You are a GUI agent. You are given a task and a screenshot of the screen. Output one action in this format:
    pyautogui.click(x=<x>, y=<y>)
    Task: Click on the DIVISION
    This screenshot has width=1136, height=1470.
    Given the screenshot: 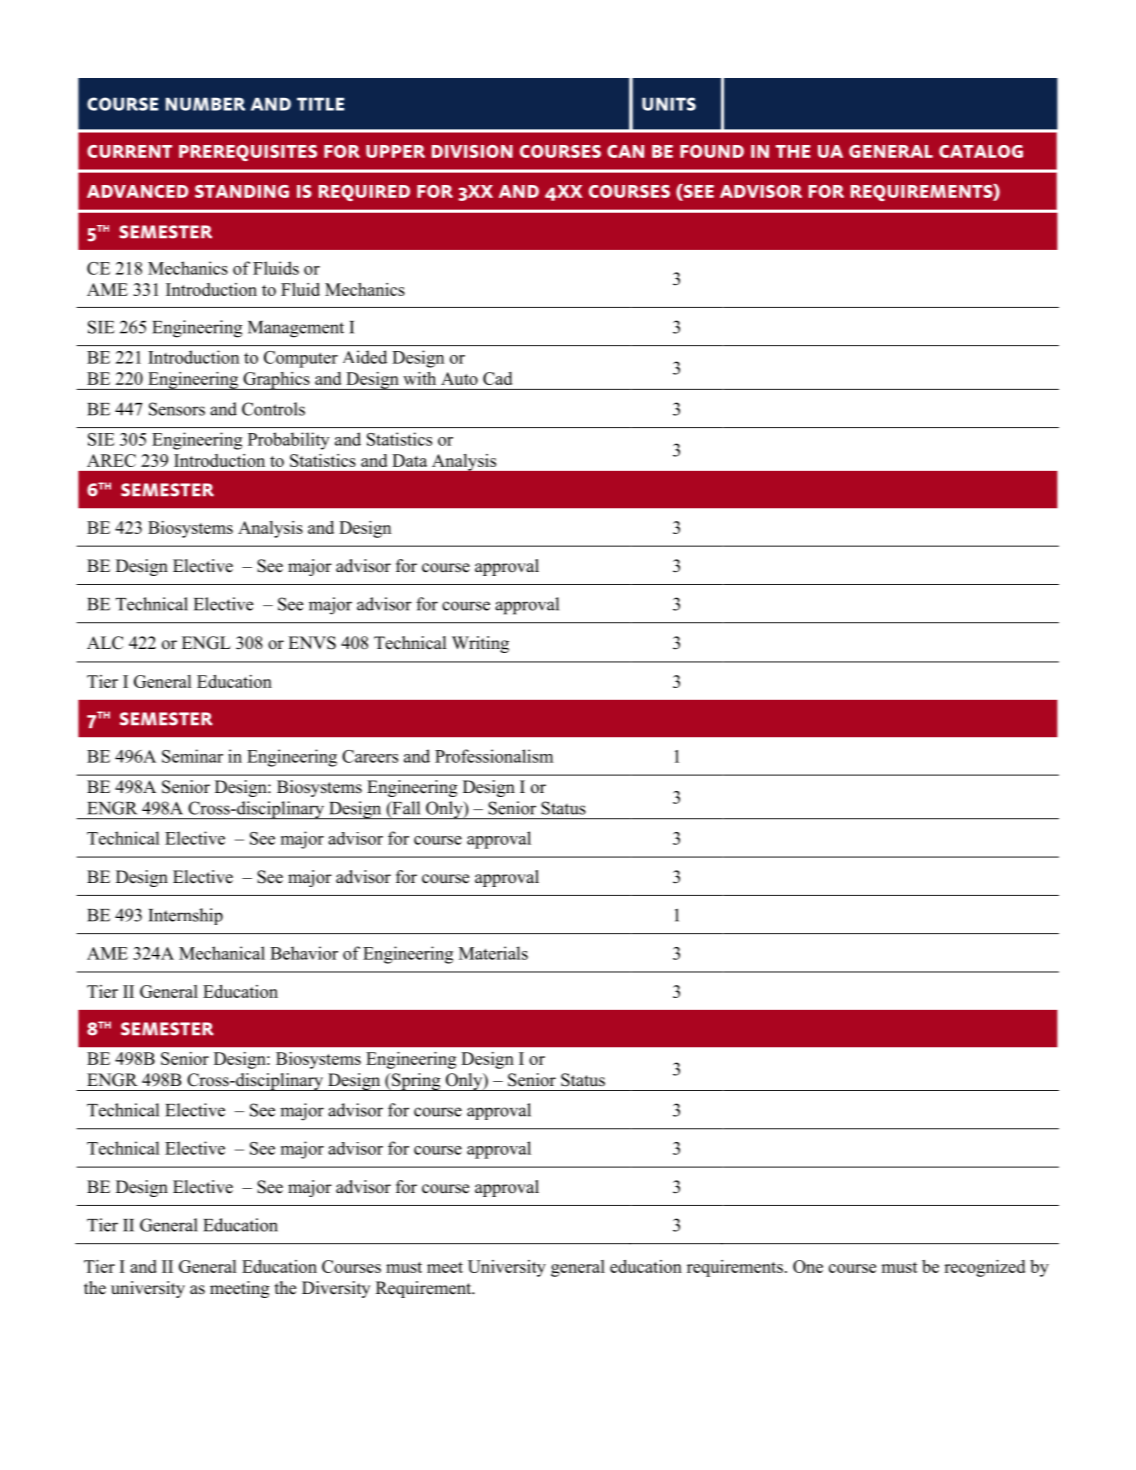 What is the action you would take?
    pyautogui.click(x=472, y=151)
